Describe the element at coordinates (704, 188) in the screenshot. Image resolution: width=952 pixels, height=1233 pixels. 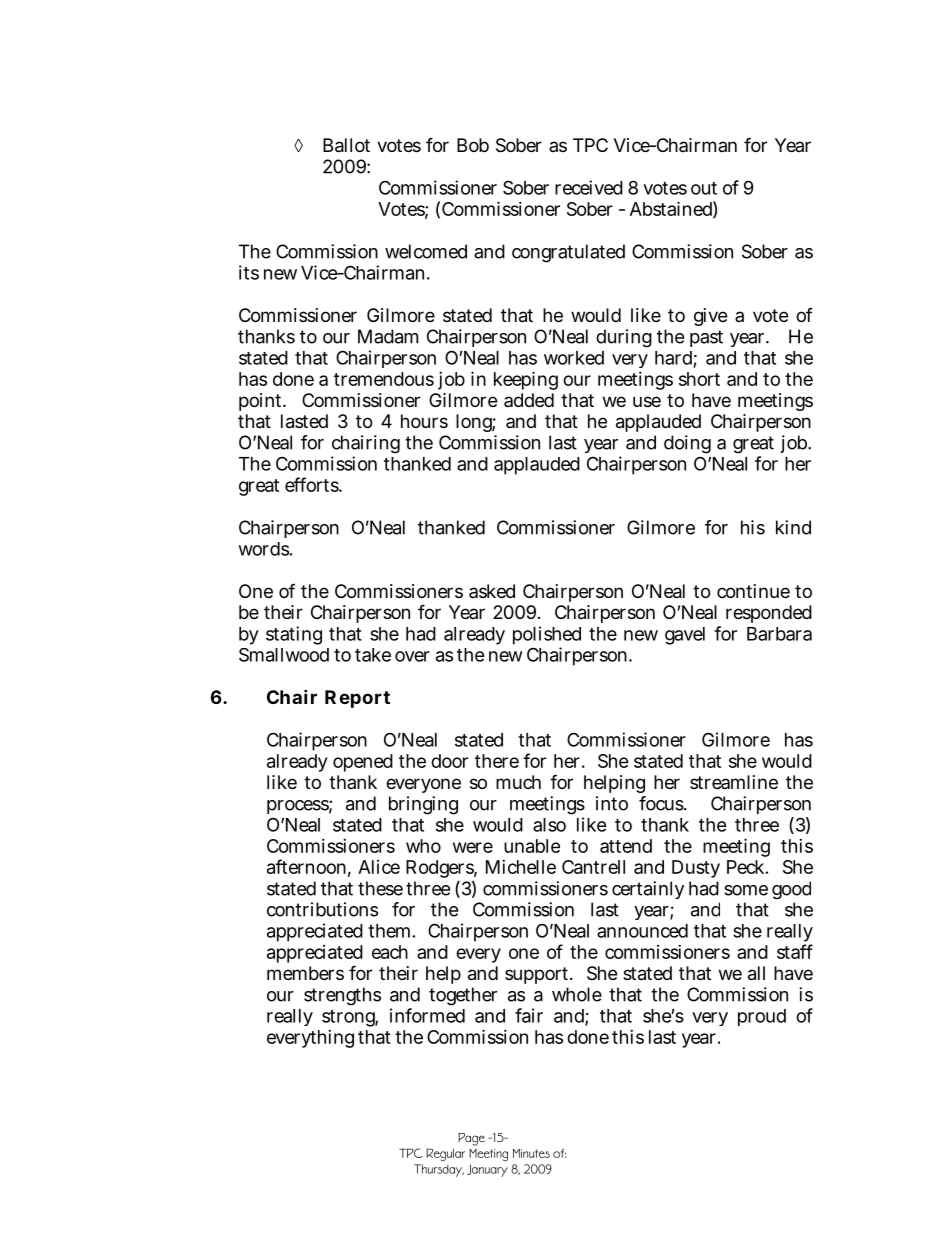
I see `out` at that location.
